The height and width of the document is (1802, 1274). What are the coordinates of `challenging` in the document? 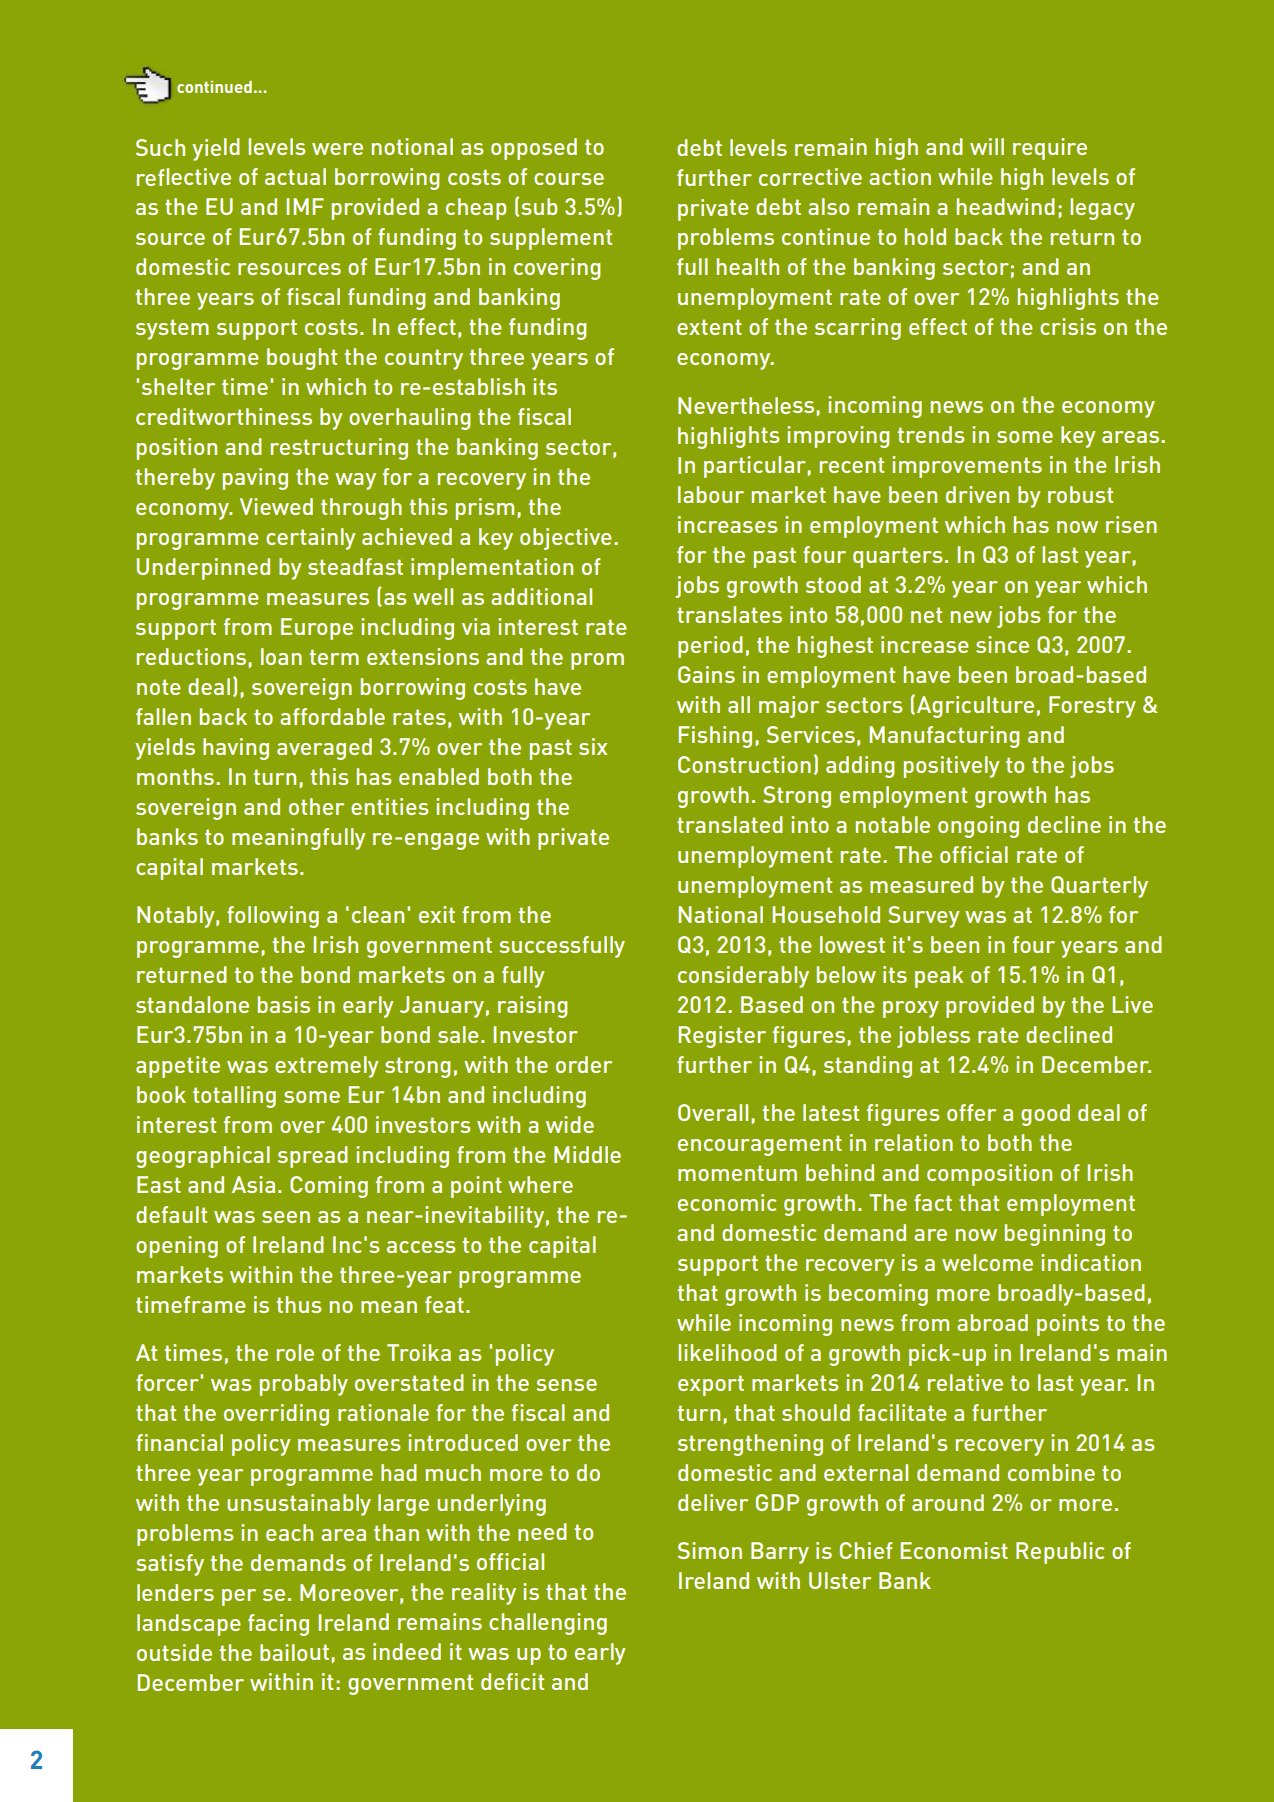 It's located at (548, 1624).
